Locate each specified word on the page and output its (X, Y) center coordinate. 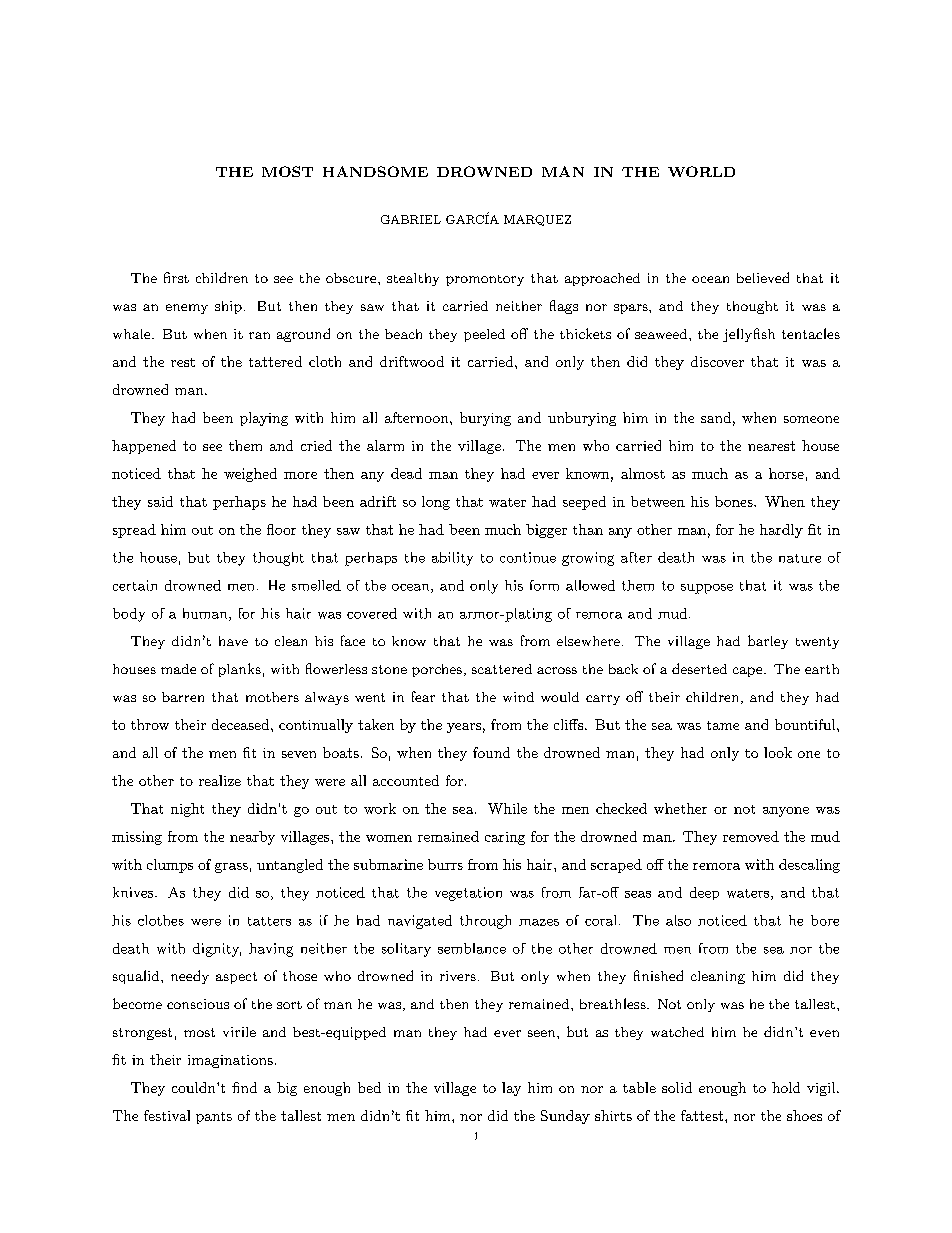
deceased (242, 724)
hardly (781, 531)
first (176, 277)
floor (281, 529)
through (485, 922)
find (244, 1087)
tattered (275, 361)
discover (717, 361)
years (464, 728)
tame (723, 725)
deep (704, 893)
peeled (484, 335)
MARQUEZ (537, 220)
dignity (217, 950)
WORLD (701, 171)
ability (452, 559)
